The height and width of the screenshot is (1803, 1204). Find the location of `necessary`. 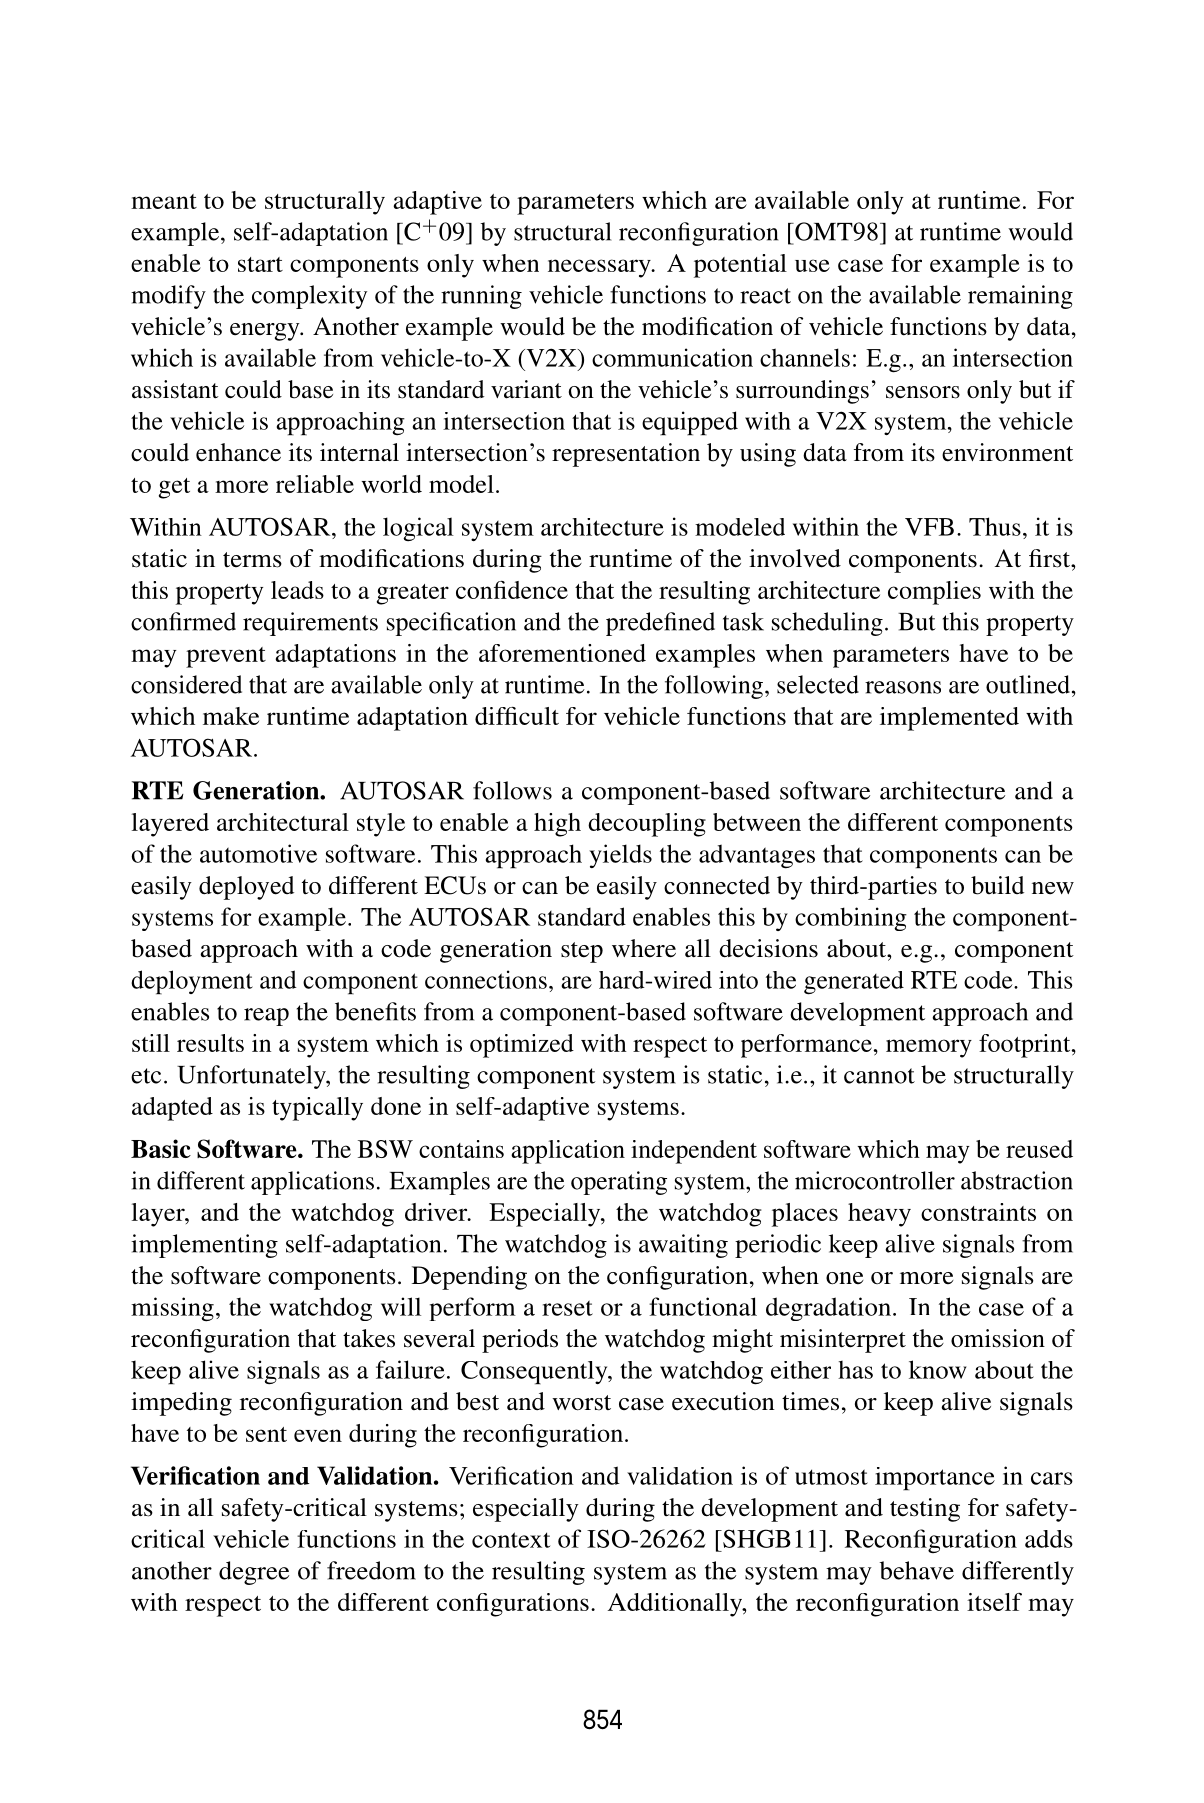

necessary is located at coordinates (600, 268).
